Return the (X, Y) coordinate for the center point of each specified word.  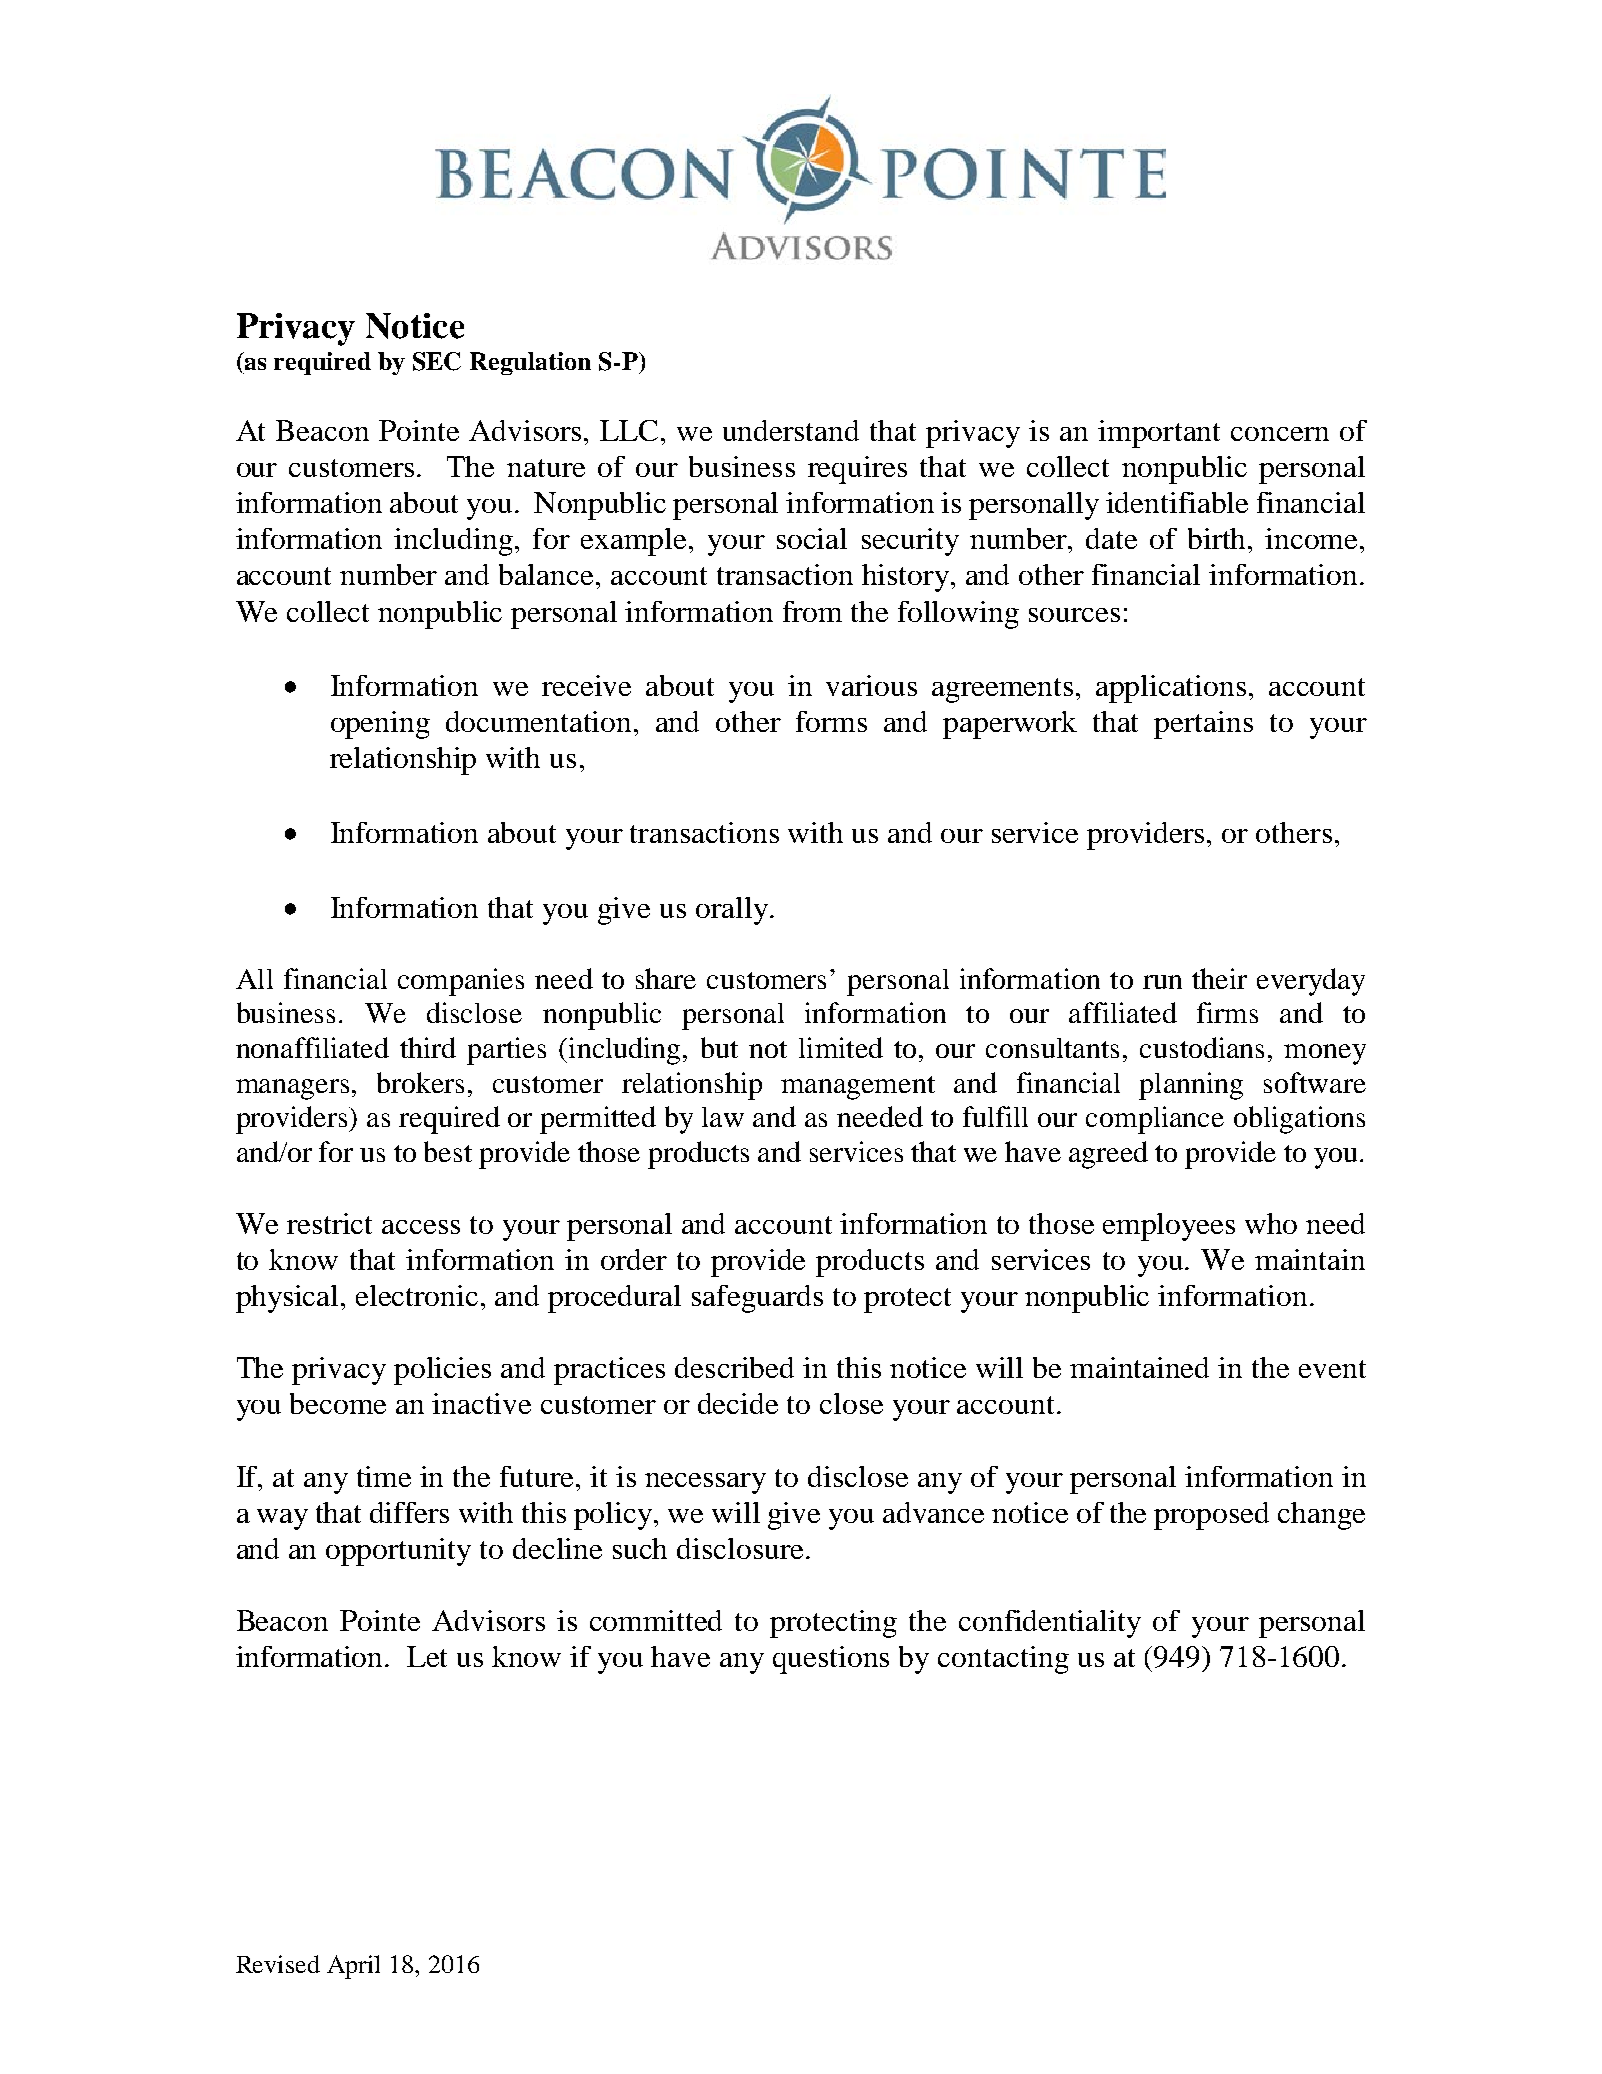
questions (831, 1660)
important (1159, 434)
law (723, 1117)
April (353, 1967)
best (448, 1151)
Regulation (530, 363)
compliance (1155, 1120)
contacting (1003, 1660)
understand (791, 430)
